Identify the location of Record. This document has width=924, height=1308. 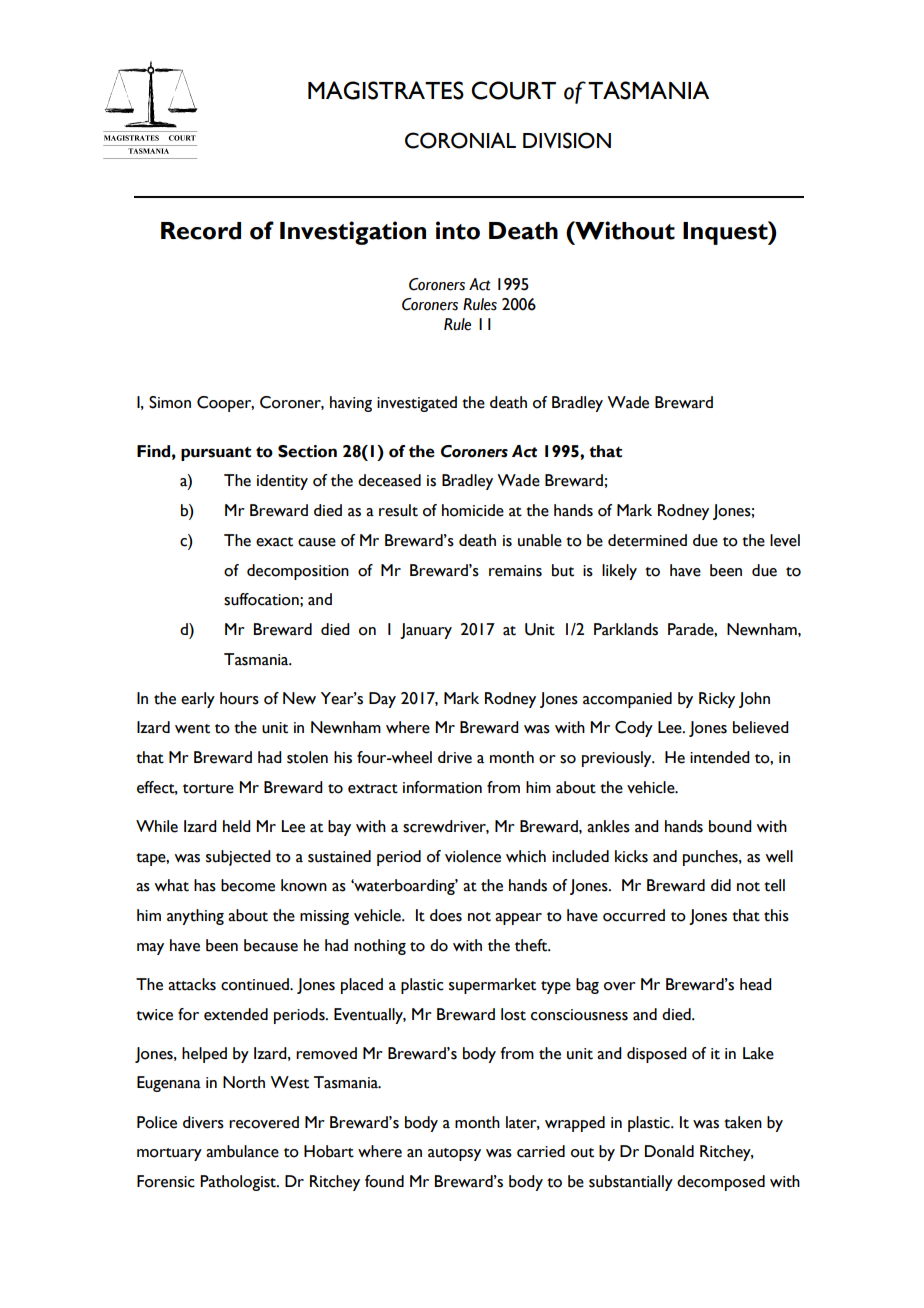
(201, 231).
